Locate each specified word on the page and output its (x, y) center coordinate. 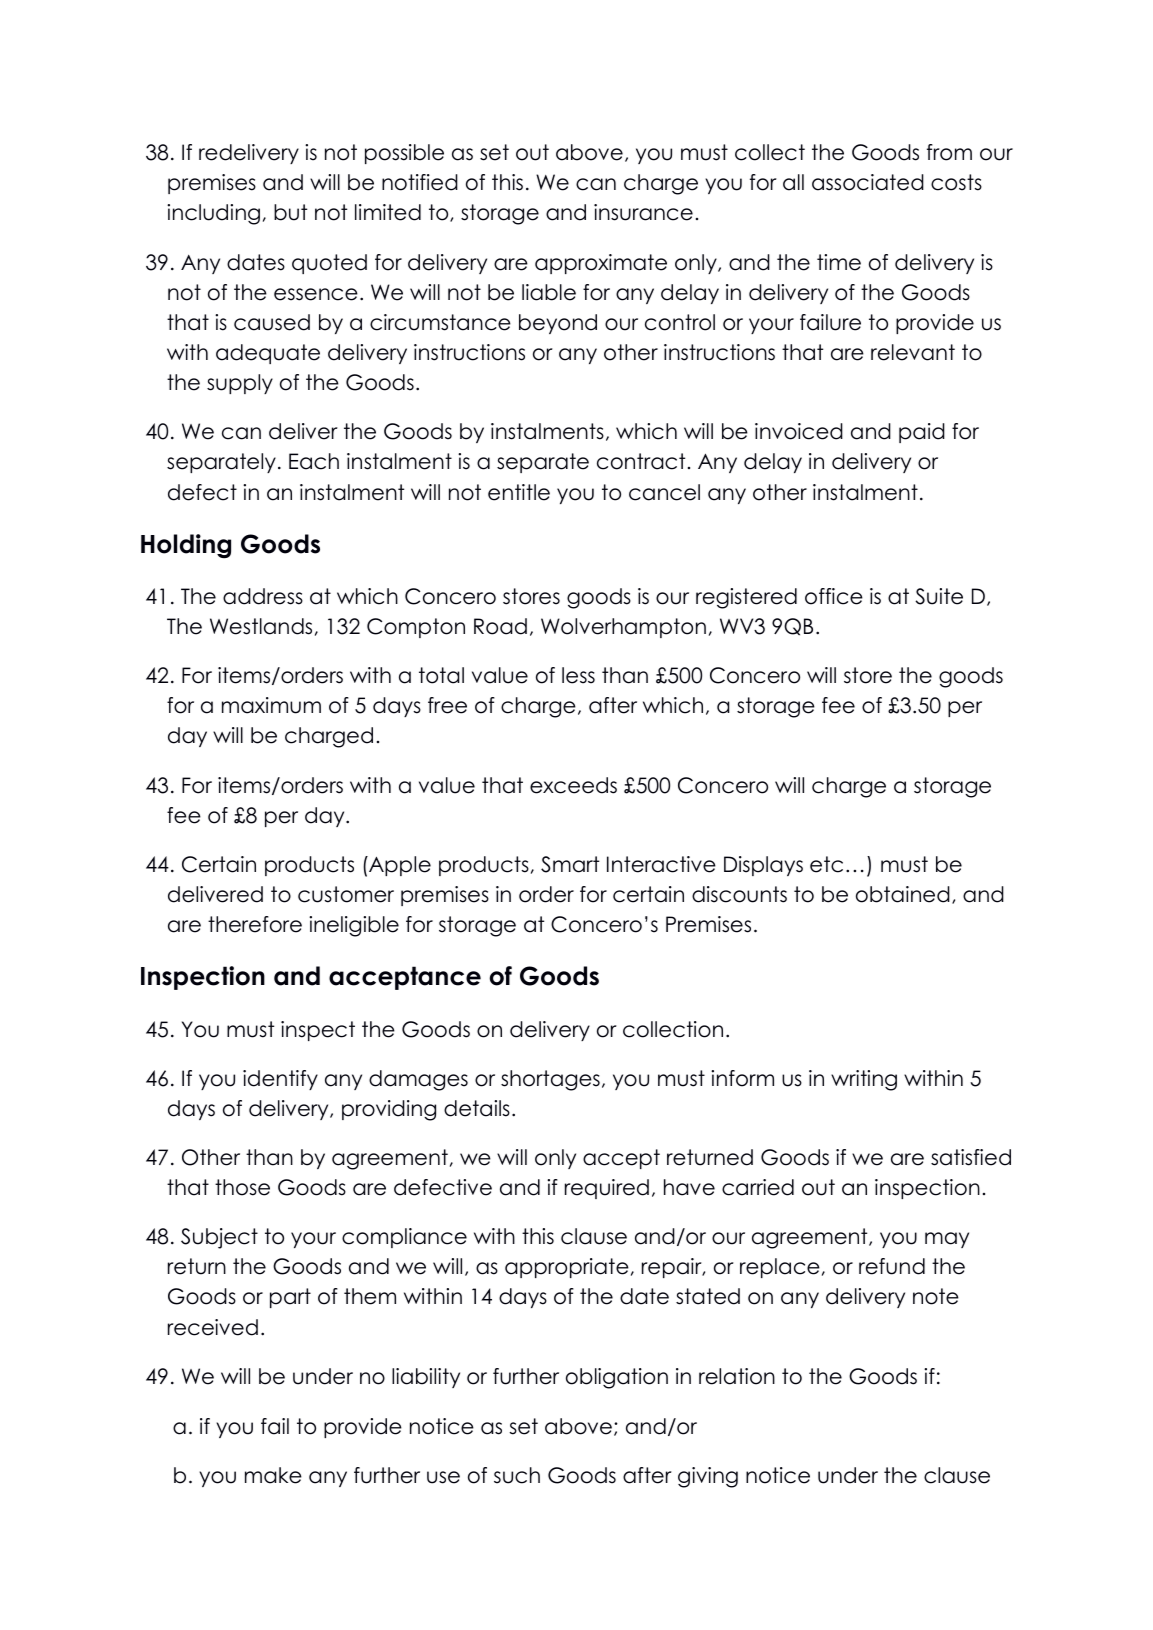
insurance (643, 212)
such (517, 1475)
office (834, 596)
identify (280, 1080)
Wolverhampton (623, 628)
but (290, 212)
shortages (550, 1080)
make (273, 1475)
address (263, 596)
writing (864, 1080)
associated (868, 182)
